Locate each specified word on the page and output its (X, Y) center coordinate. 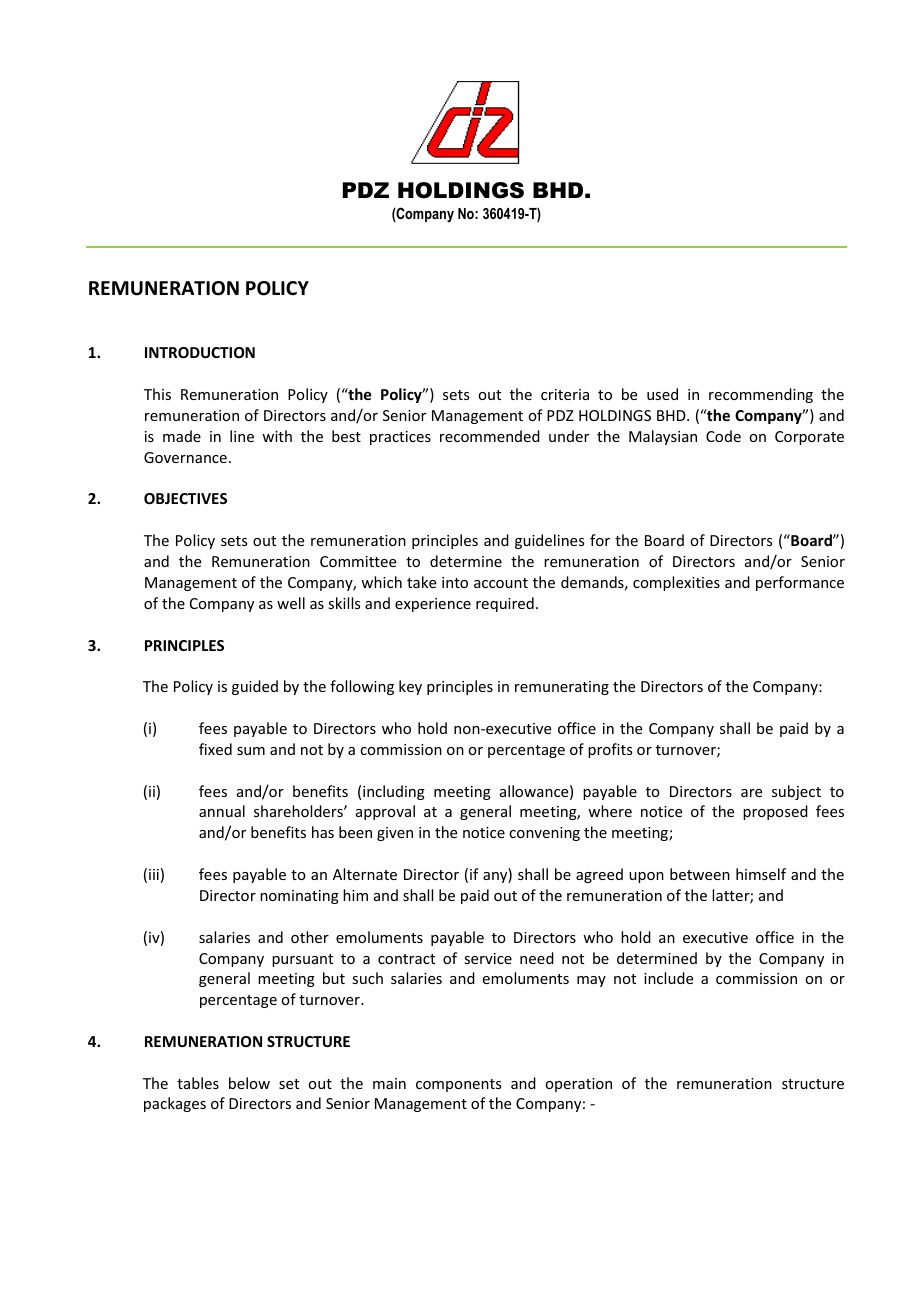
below (249, 1083)
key (410, 687)
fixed (215, 749)
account (501, 583)
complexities (676, 583)
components (458, 1085)
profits (610, 750)
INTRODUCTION (200, 352)
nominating (299, 897)
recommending (761, 395)
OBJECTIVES (185, 498)
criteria (565, 394)
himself (761, 874)
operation (578, 1085)
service (488, 958)
